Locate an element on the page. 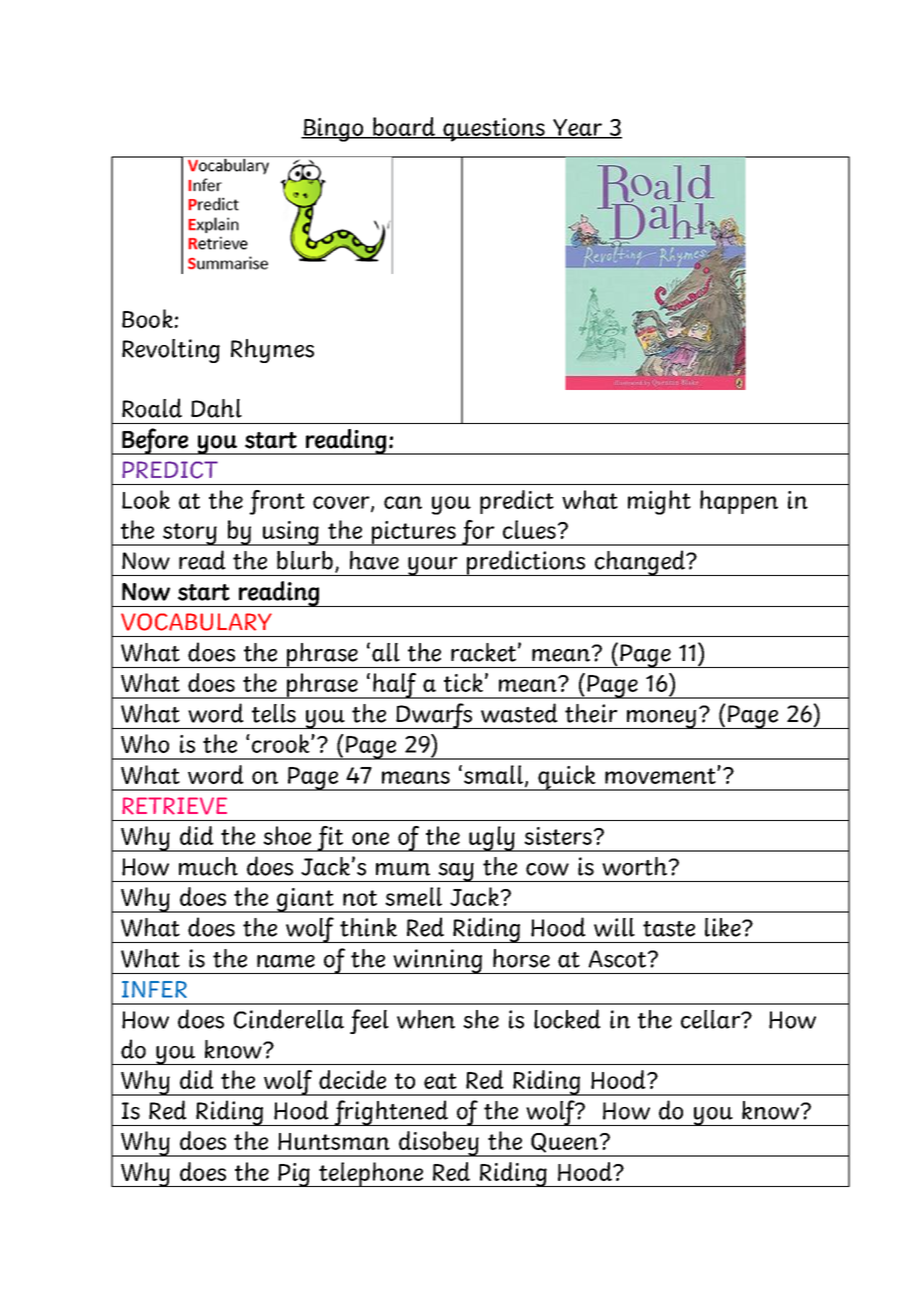 This page has width=924, height=1307. money is located at coordinates (662, 719).
